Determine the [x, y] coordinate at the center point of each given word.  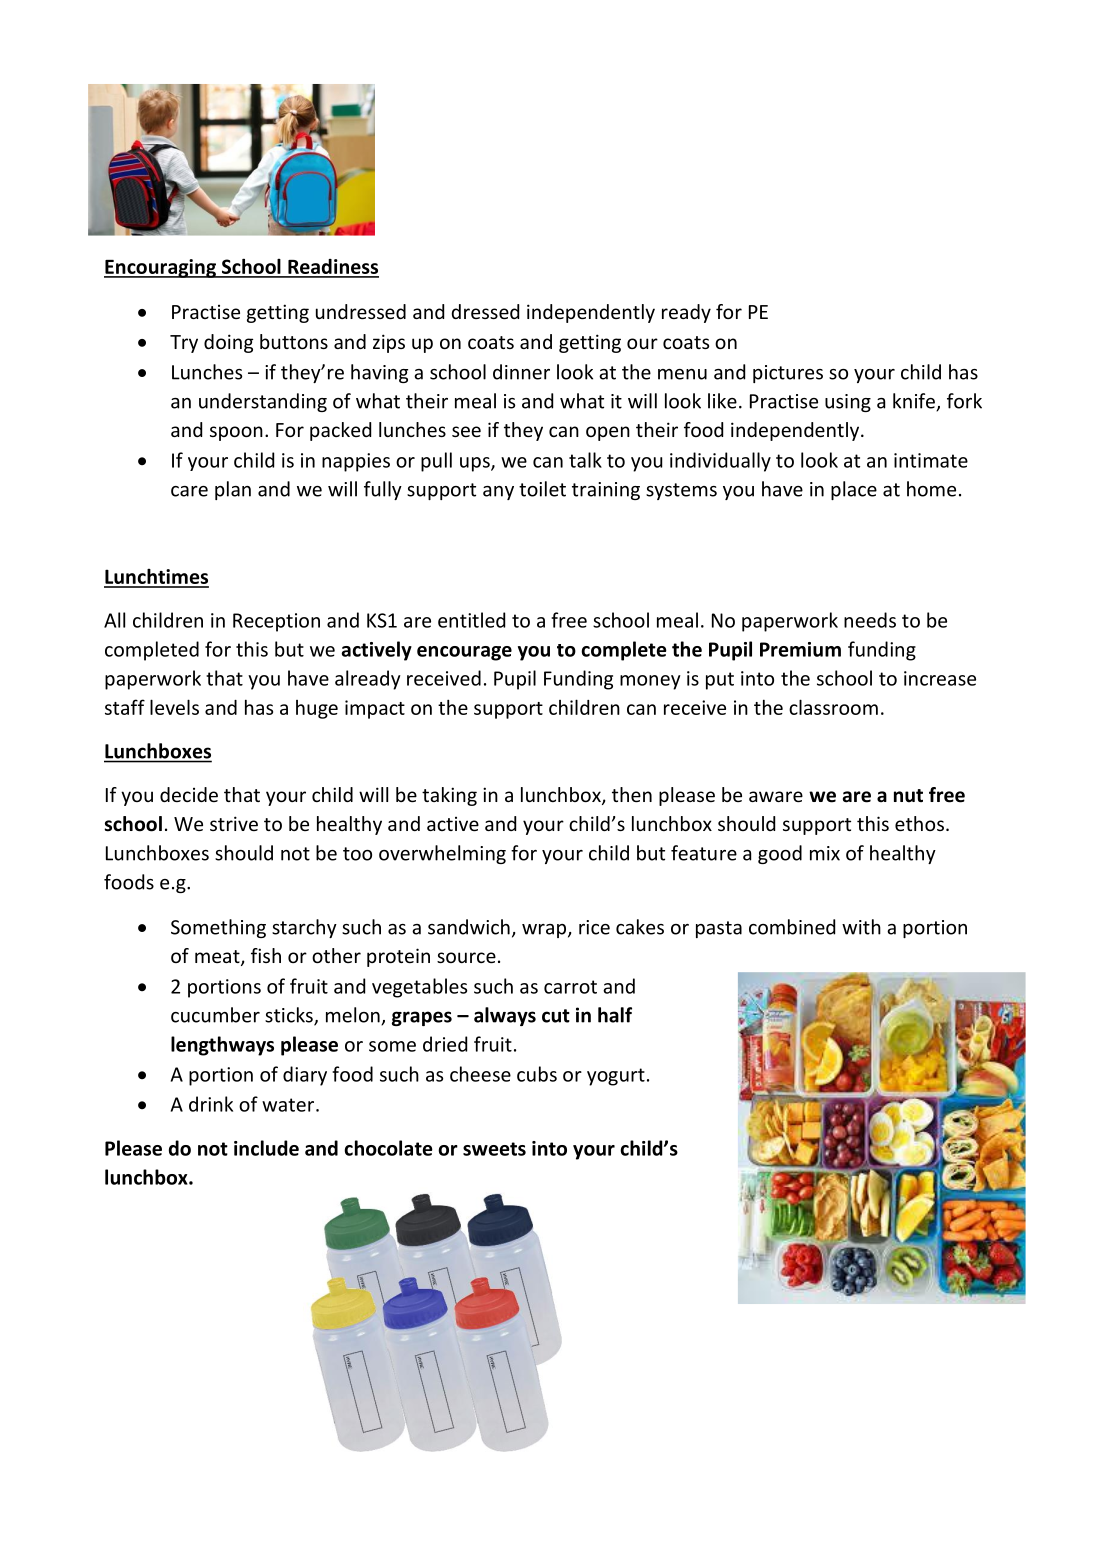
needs [870, 620]
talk [585, 460]
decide [189, 794]
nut [908, 796]
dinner [521, 372]
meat [218, 958]
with [861, 927]
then [632, 794]
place [854, 490]
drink [211, 1104]
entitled [471, 620]
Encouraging [161, 268]
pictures [788, 374]
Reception [276, 622]
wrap [545, 931]
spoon [236, 433]
